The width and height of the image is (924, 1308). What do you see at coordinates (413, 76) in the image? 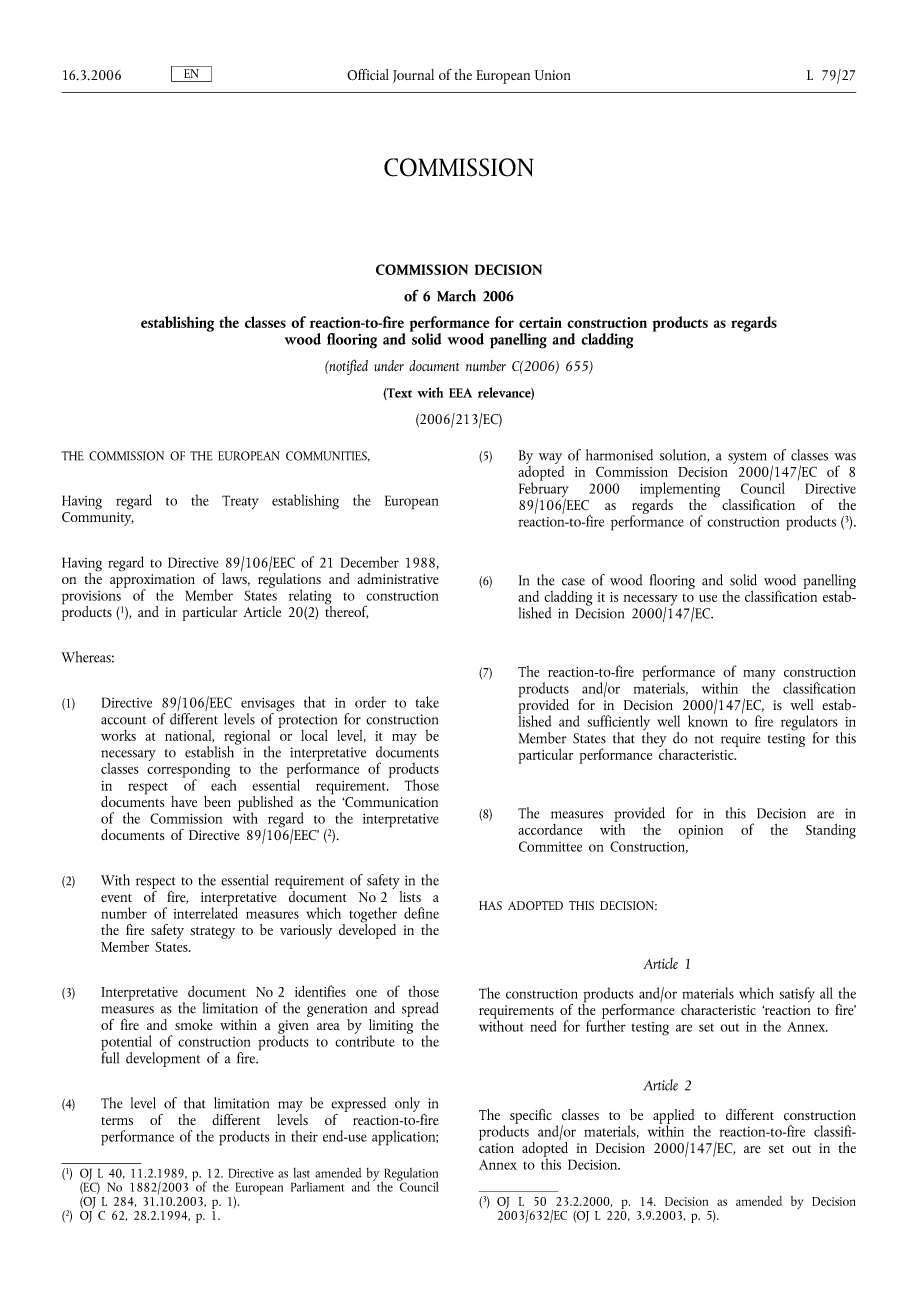
I see `Journal` at bounding box center [413, 76].
